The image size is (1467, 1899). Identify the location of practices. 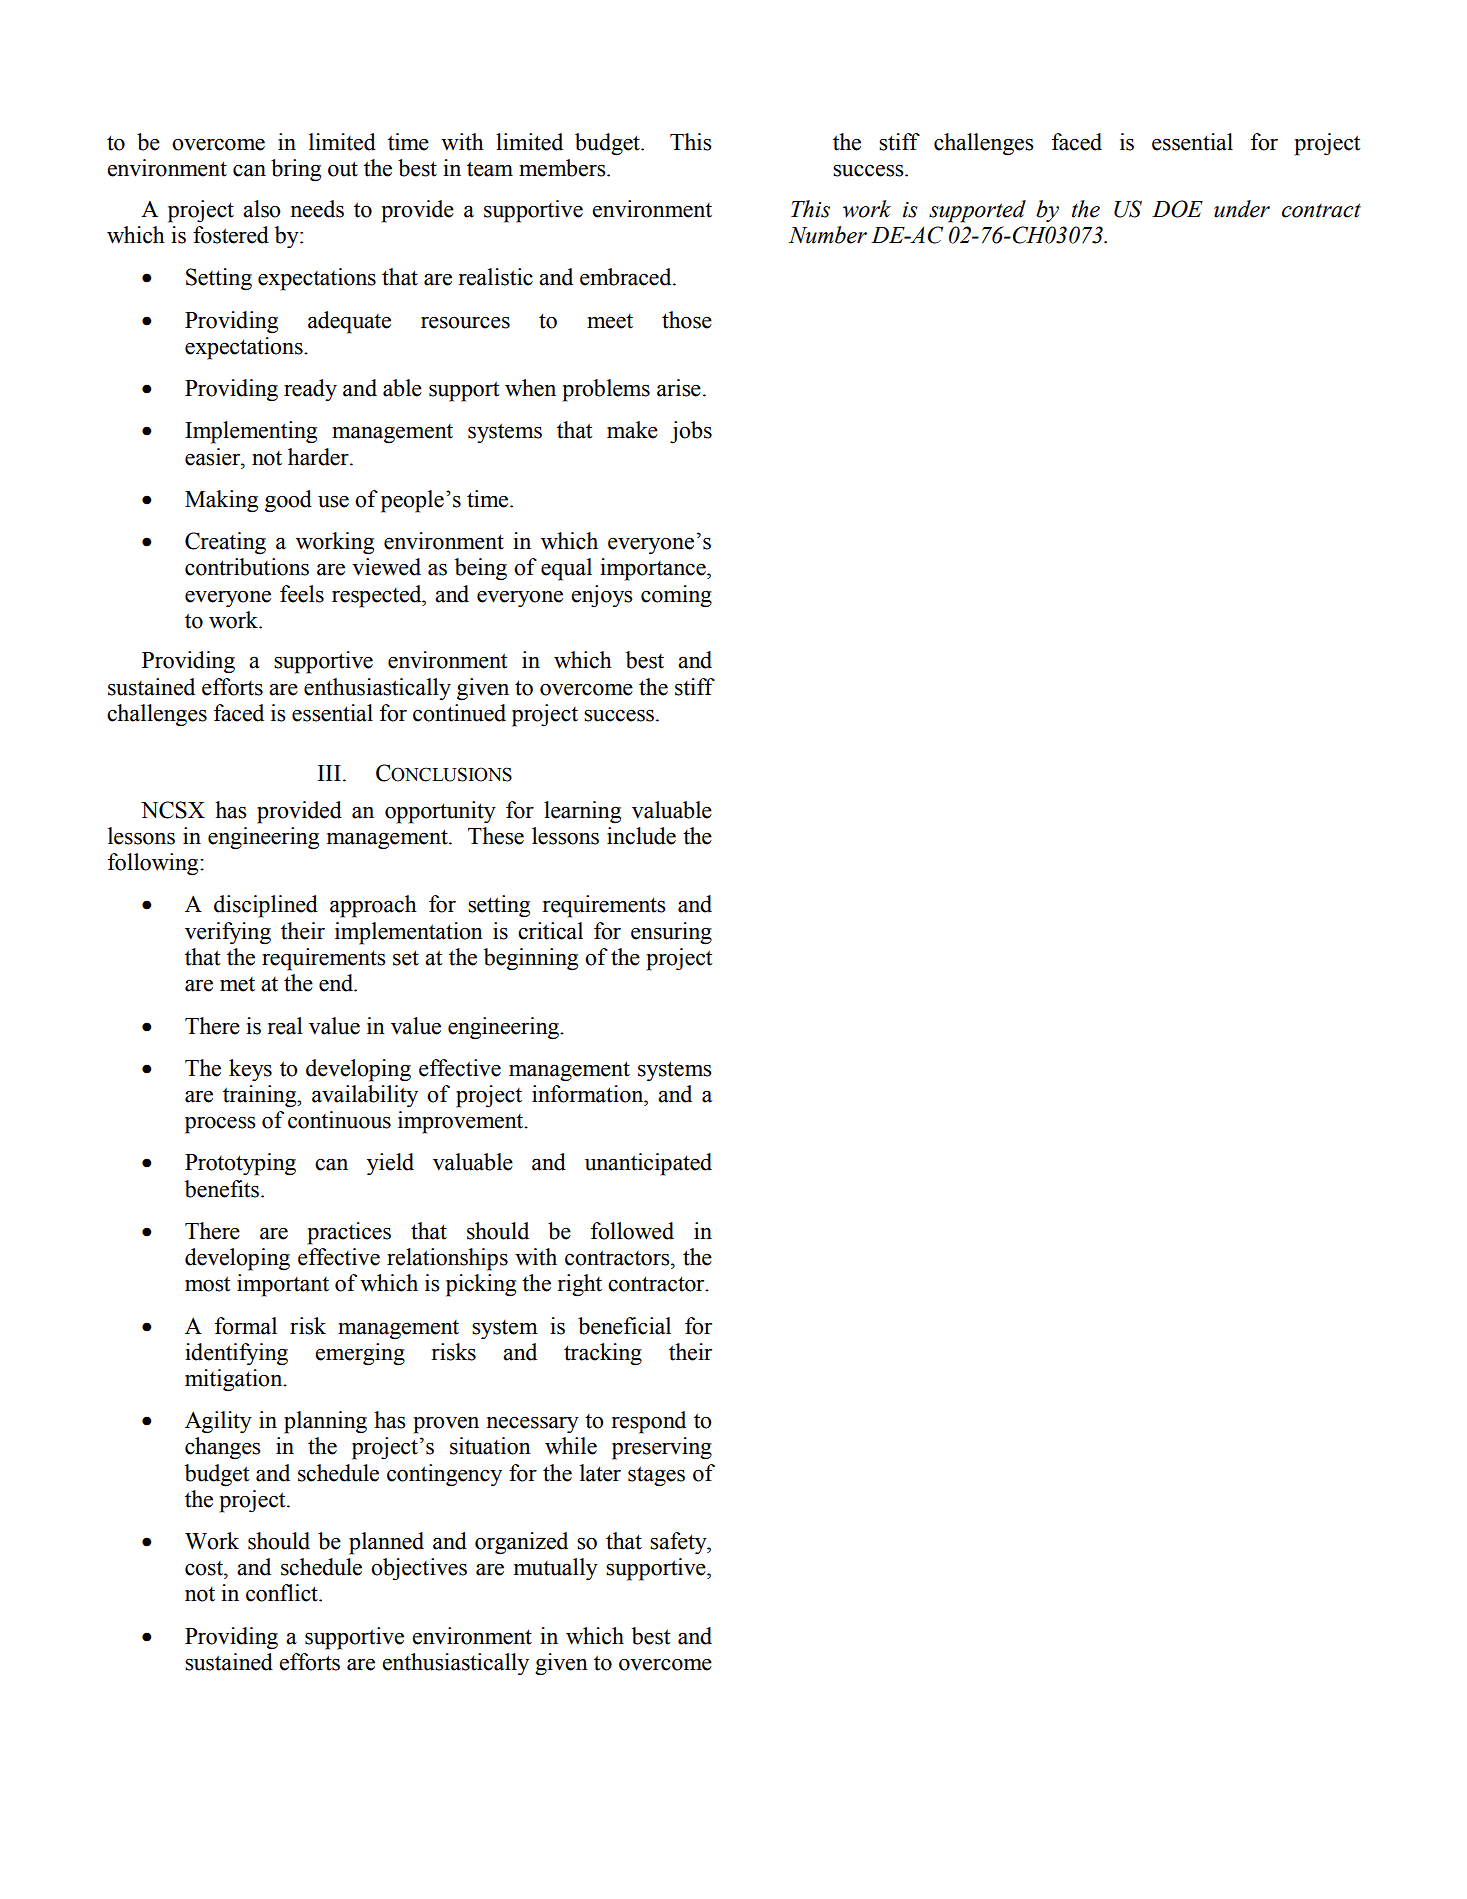
(349, 1233).
